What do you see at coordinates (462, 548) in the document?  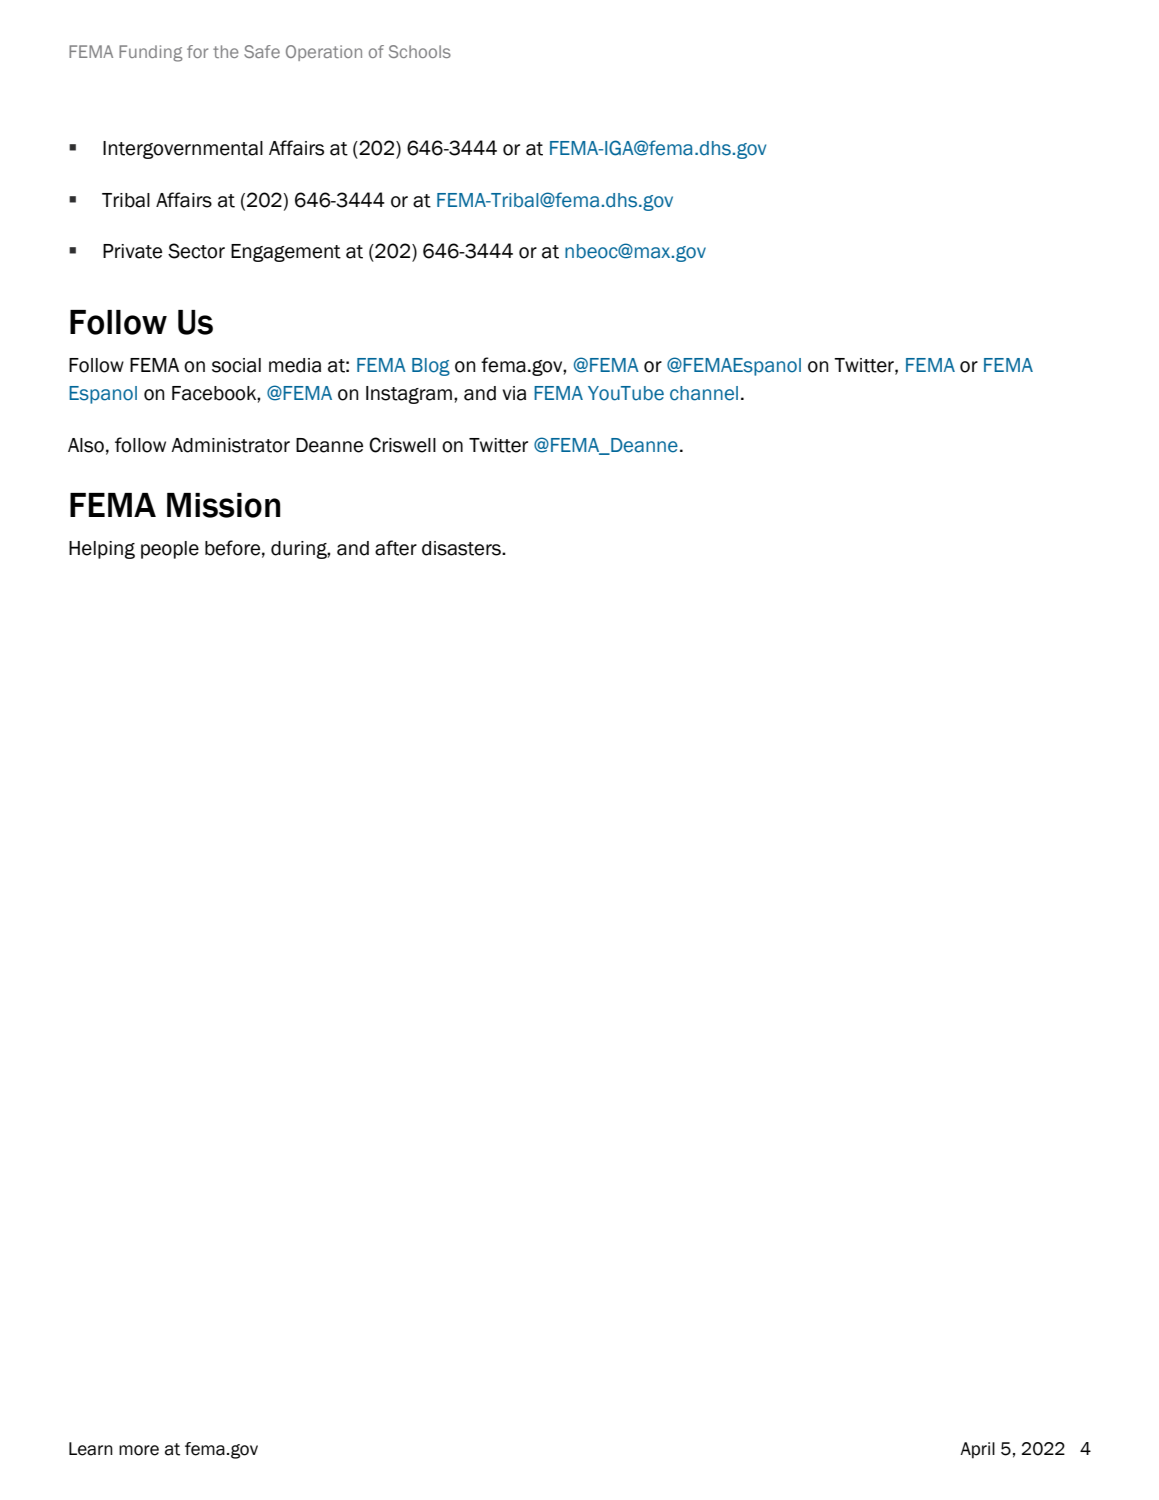 I see `disasters` at bounding box center [462, 548].
